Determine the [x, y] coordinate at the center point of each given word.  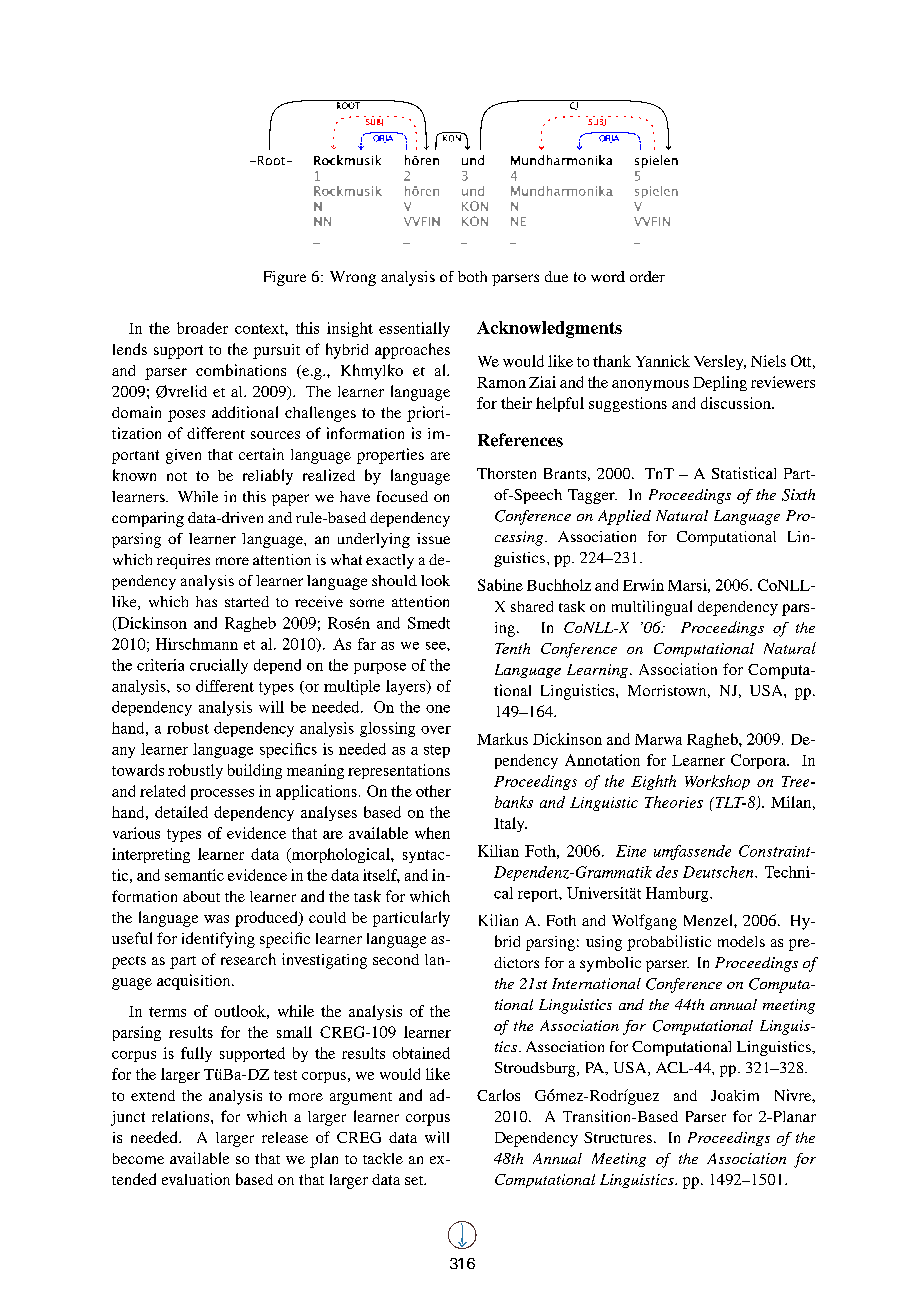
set [415, 1180]
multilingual [652, 608]
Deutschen [719, 872]
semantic [194, 875]
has [206, 601]
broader [202, 328]
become [138, 1158]
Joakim [735, 1095]
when [432, 833]
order [647, 276]
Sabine [500, 585]
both [472, 276]
